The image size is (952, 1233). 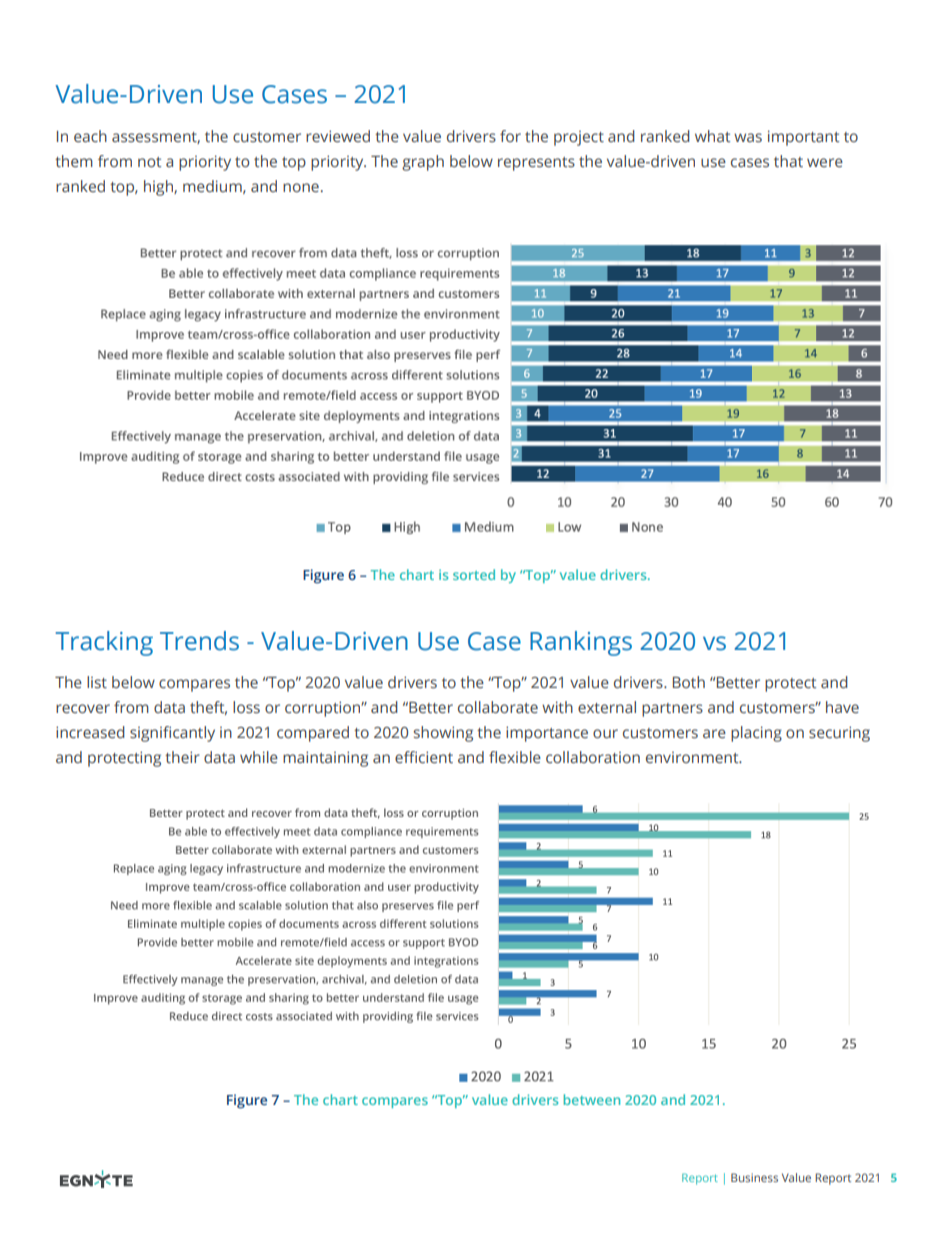 I want to click on that, so click(x=788, y=161).
